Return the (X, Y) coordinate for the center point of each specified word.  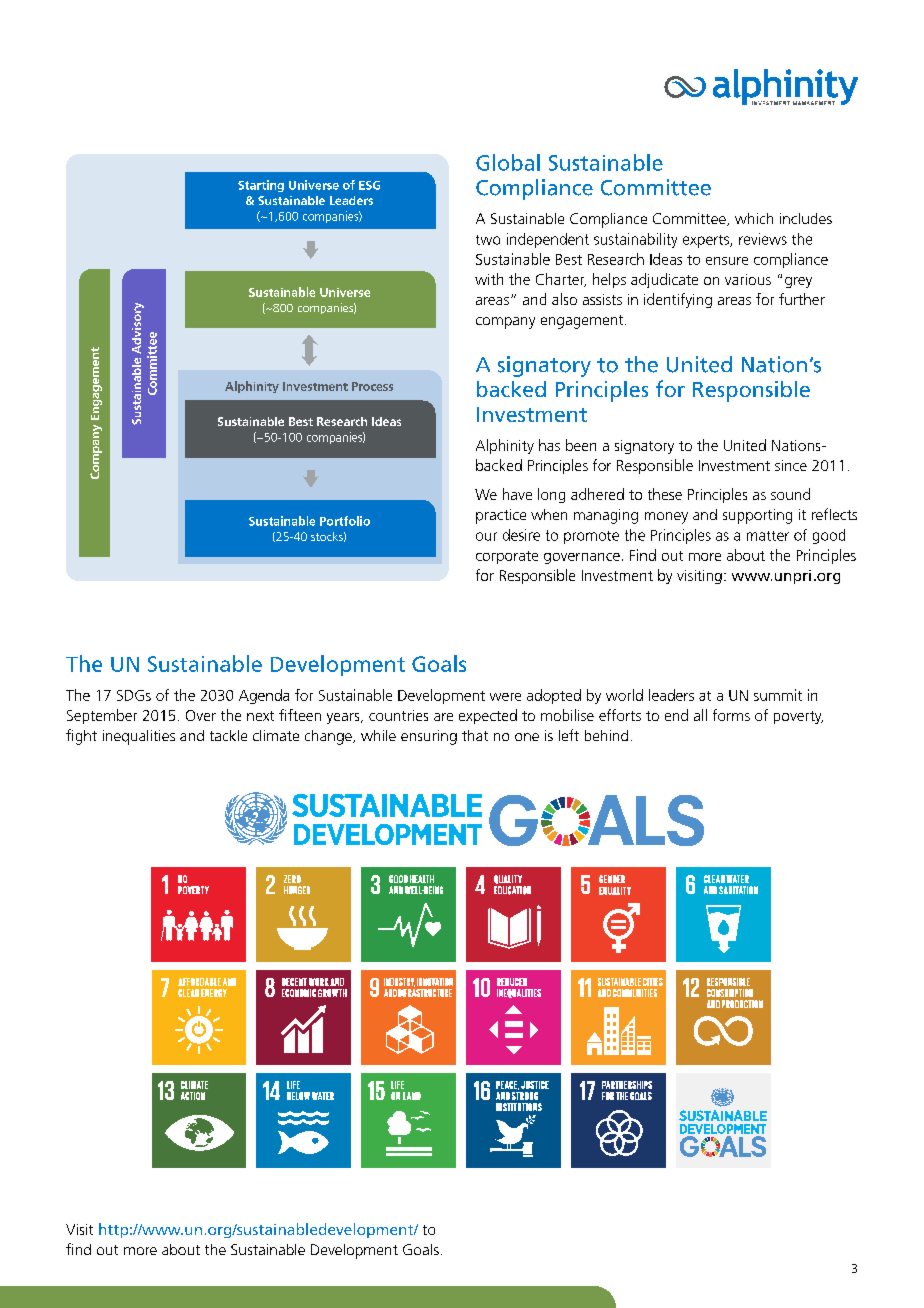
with (489, 279)
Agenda (264, 696)
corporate (507, 557)
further (802, 299)
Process (372, 386)
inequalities (139, 737)
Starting (261, 186)
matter (768, 536)
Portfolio (345, 521)
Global (508, 162)
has (549, 445)
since (791, 465)
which (754, 218)
